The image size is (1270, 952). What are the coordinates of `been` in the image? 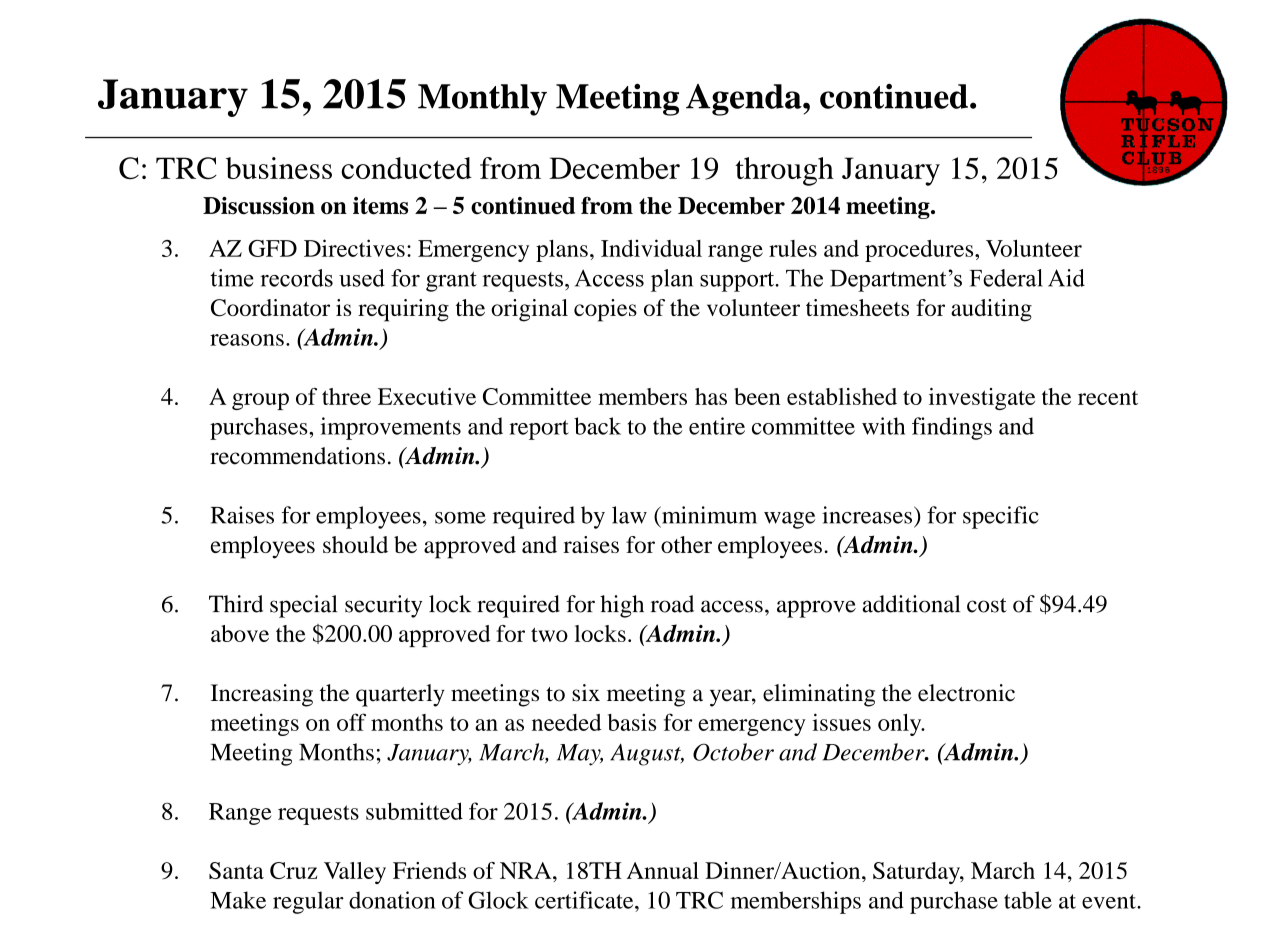 It's located at (757, 396).
